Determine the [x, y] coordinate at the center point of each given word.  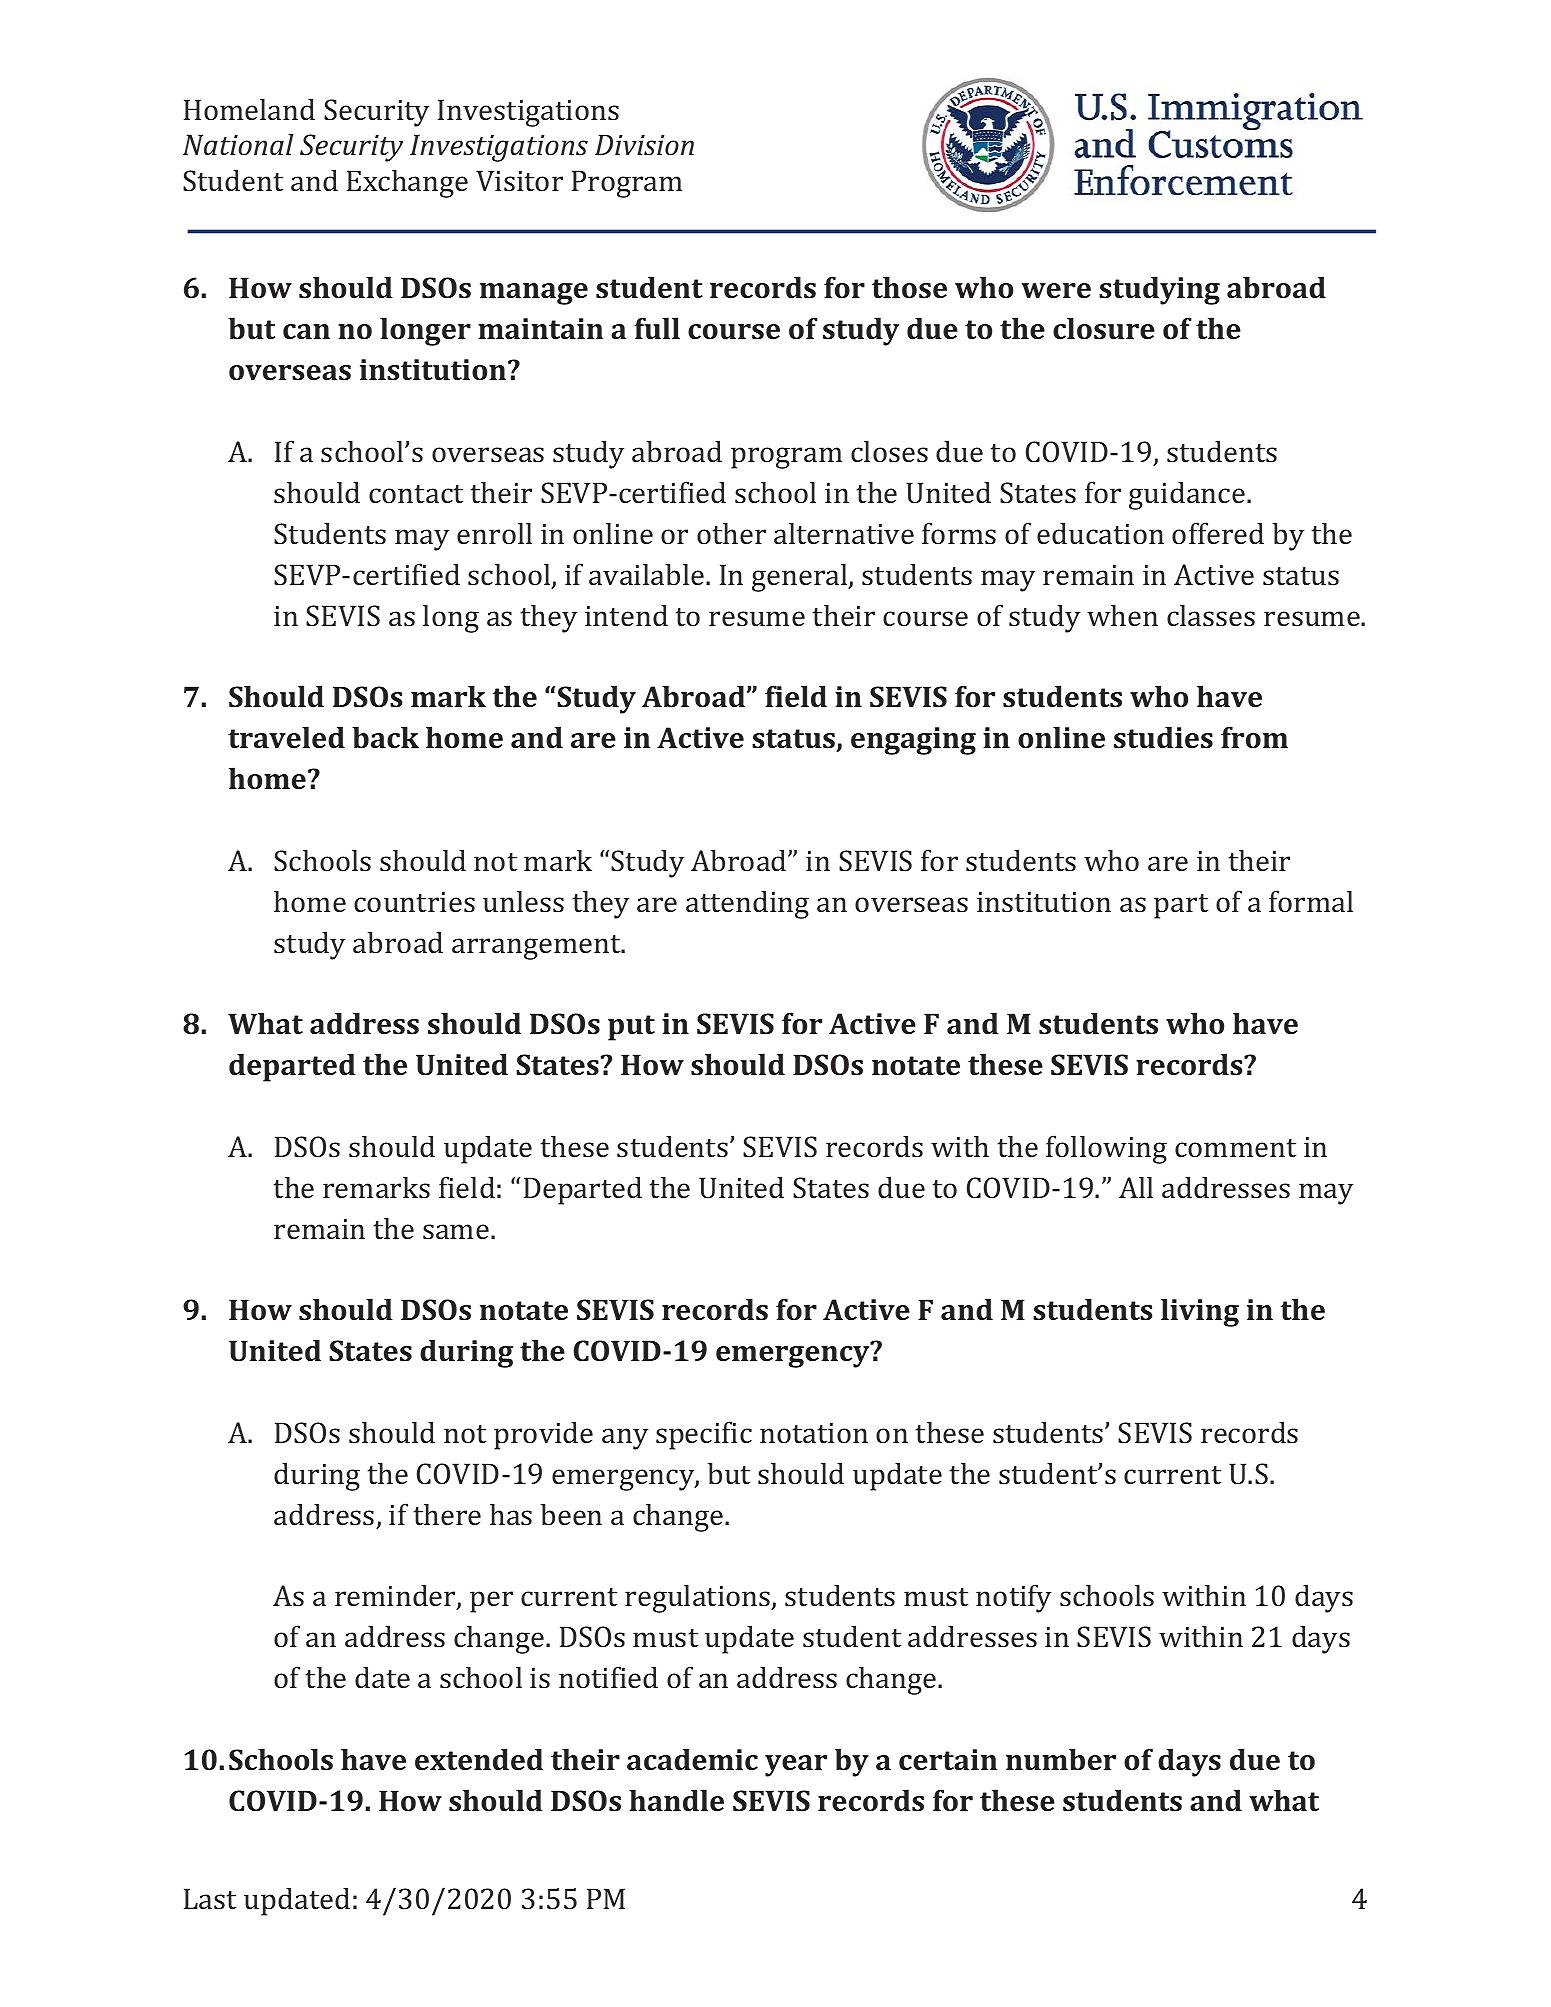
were [1056, 290]
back [385, 737]
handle [676, 1800]
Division [644, 145]
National [238, 144]
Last [210, 1898]
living [1200, 1312]
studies [1163, 737]
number [1061, 1759]
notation [814, 1433]
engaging [913, 741]
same [456, 1231]
